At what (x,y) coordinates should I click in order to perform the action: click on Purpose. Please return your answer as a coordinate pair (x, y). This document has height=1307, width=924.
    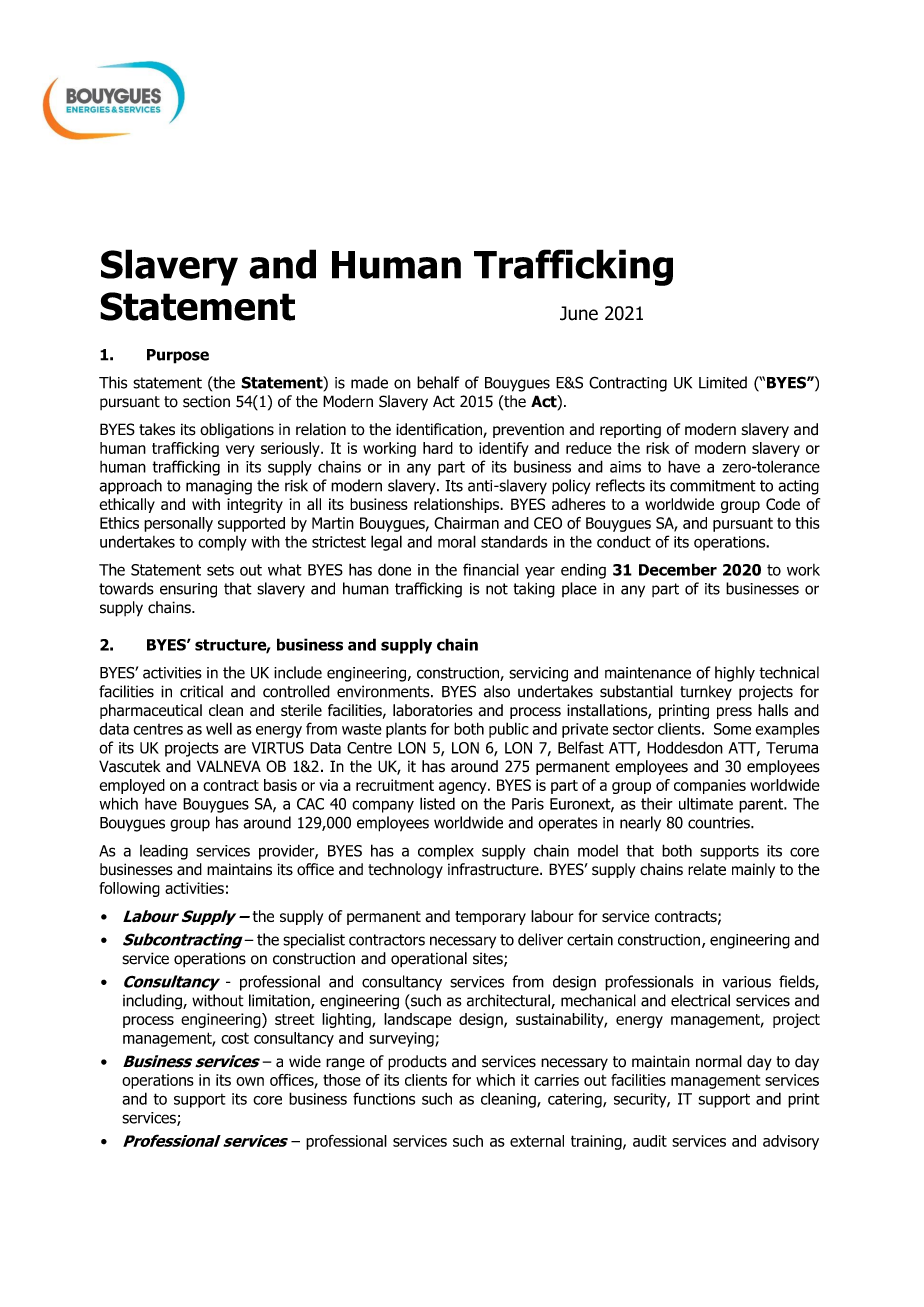
    Looking at the image, I should click on (178, 356).
